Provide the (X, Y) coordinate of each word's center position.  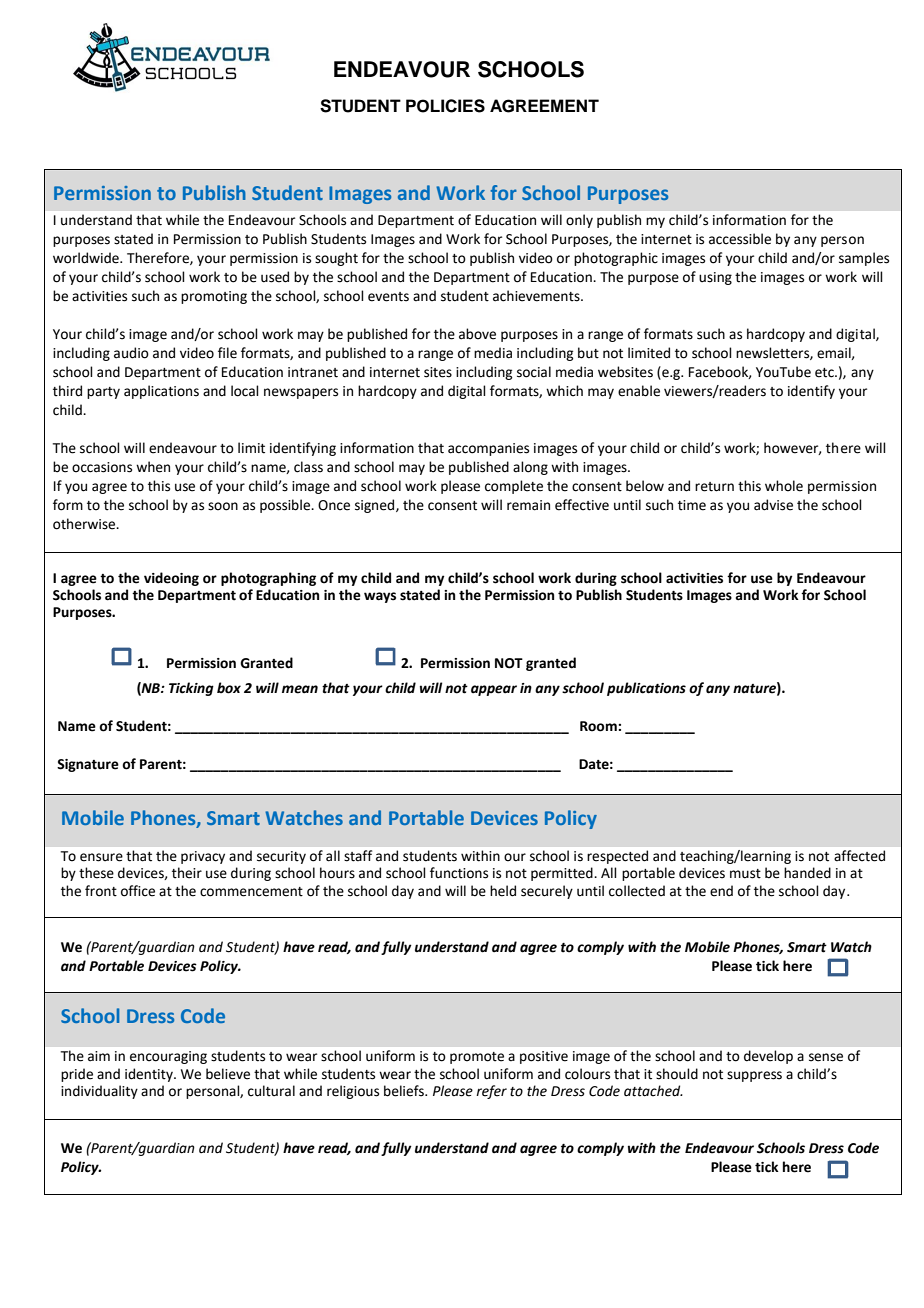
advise (773, 505)
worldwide (87, 258)
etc (825, 373)
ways (380, 597)
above (477, 334)
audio (131, 353)
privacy (203, 857)
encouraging (168, 1057)
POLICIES (445, 106)
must (745, 874)
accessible (740, 239)
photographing (268, 579)
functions (459, 873)
